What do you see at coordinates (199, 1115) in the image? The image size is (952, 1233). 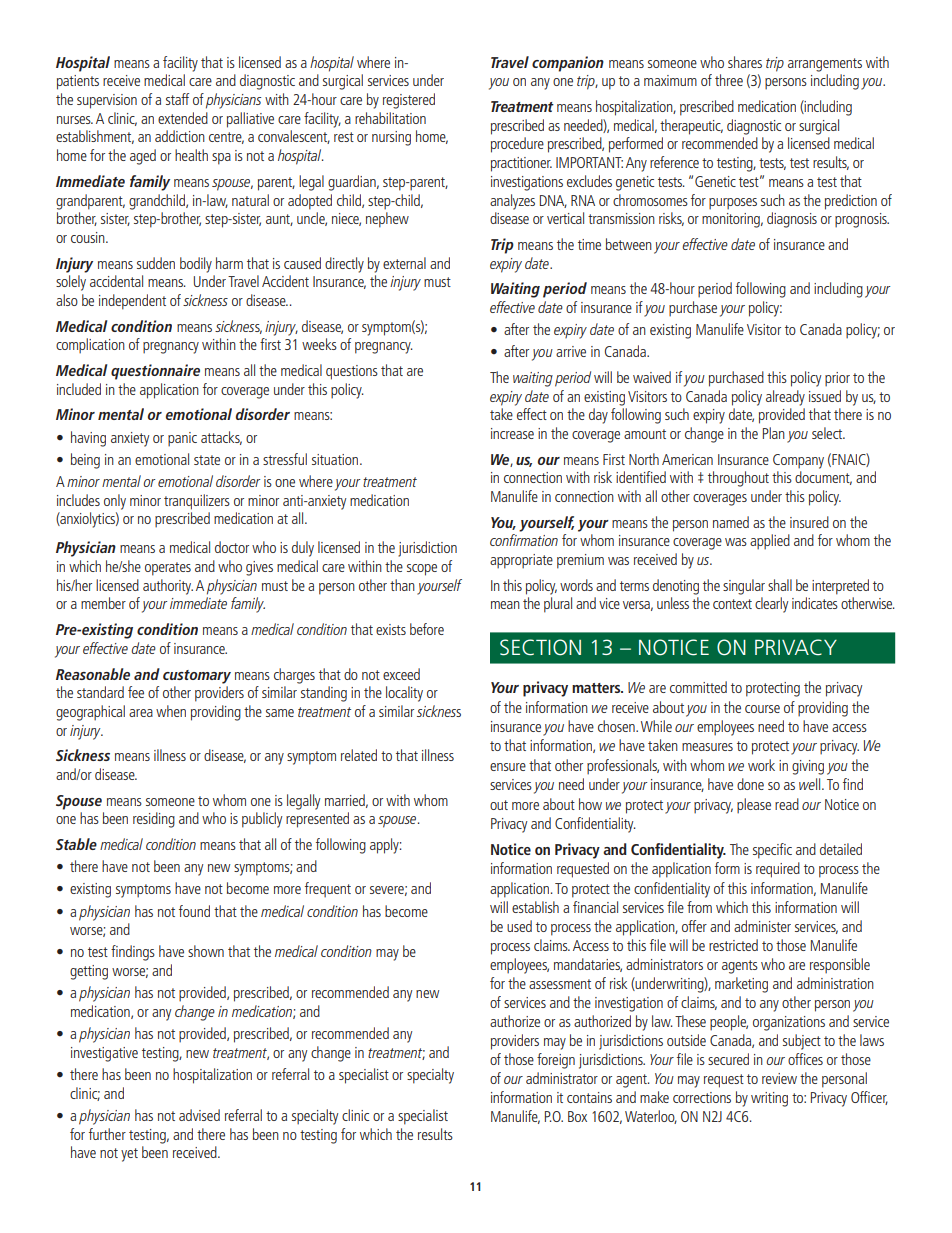 I see `advised` at bounding box center [199, 1115].
